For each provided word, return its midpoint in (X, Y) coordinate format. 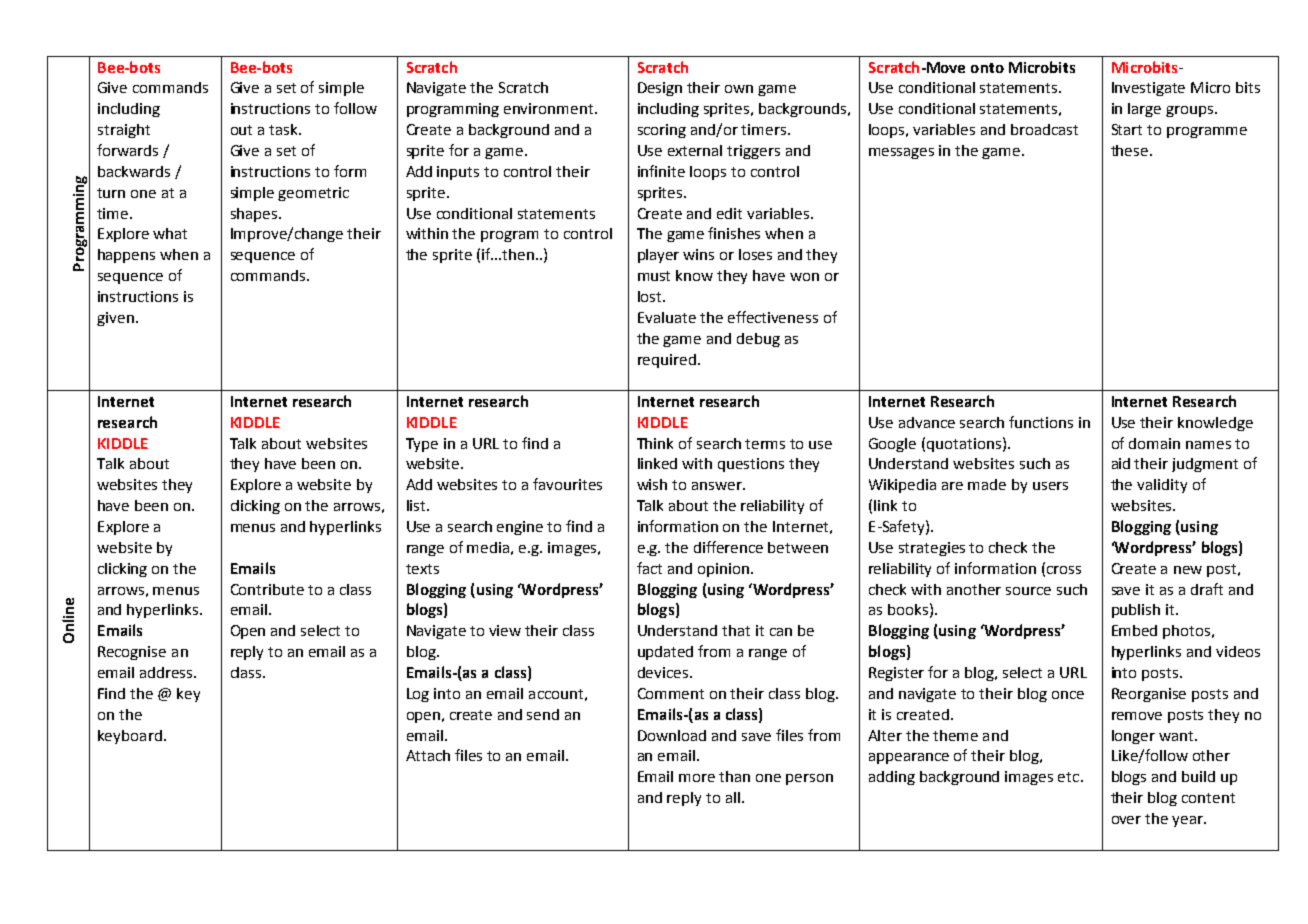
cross (1064, 570)
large (1144, 110)
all (733, 797)
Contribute (267, 589)
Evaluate (667, 317)
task (284, 129)
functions (1041, 422)
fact (649, 568)
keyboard (130, 737)
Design (660, 89)
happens (126, 256)
